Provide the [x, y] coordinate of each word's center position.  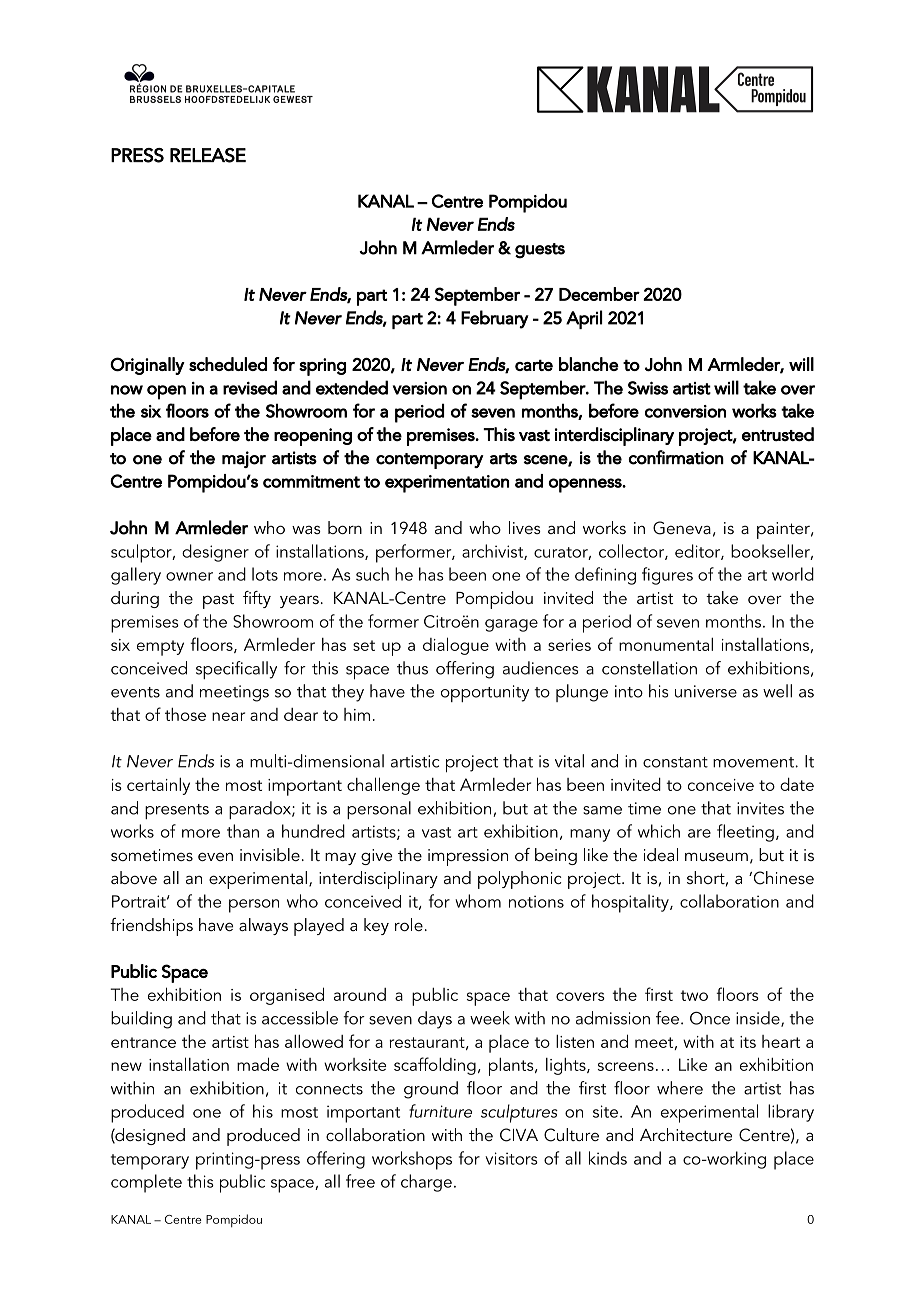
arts [503, 459]
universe [706, 691]
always [263, 926]
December [599, 294]
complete [146, 1183]
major [244, 459]
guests [540, 251]
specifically [236, 670]
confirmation [676, 457]
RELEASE [208, 155]
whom [478, 901]
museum [716, 856]
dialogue [456, 646]
